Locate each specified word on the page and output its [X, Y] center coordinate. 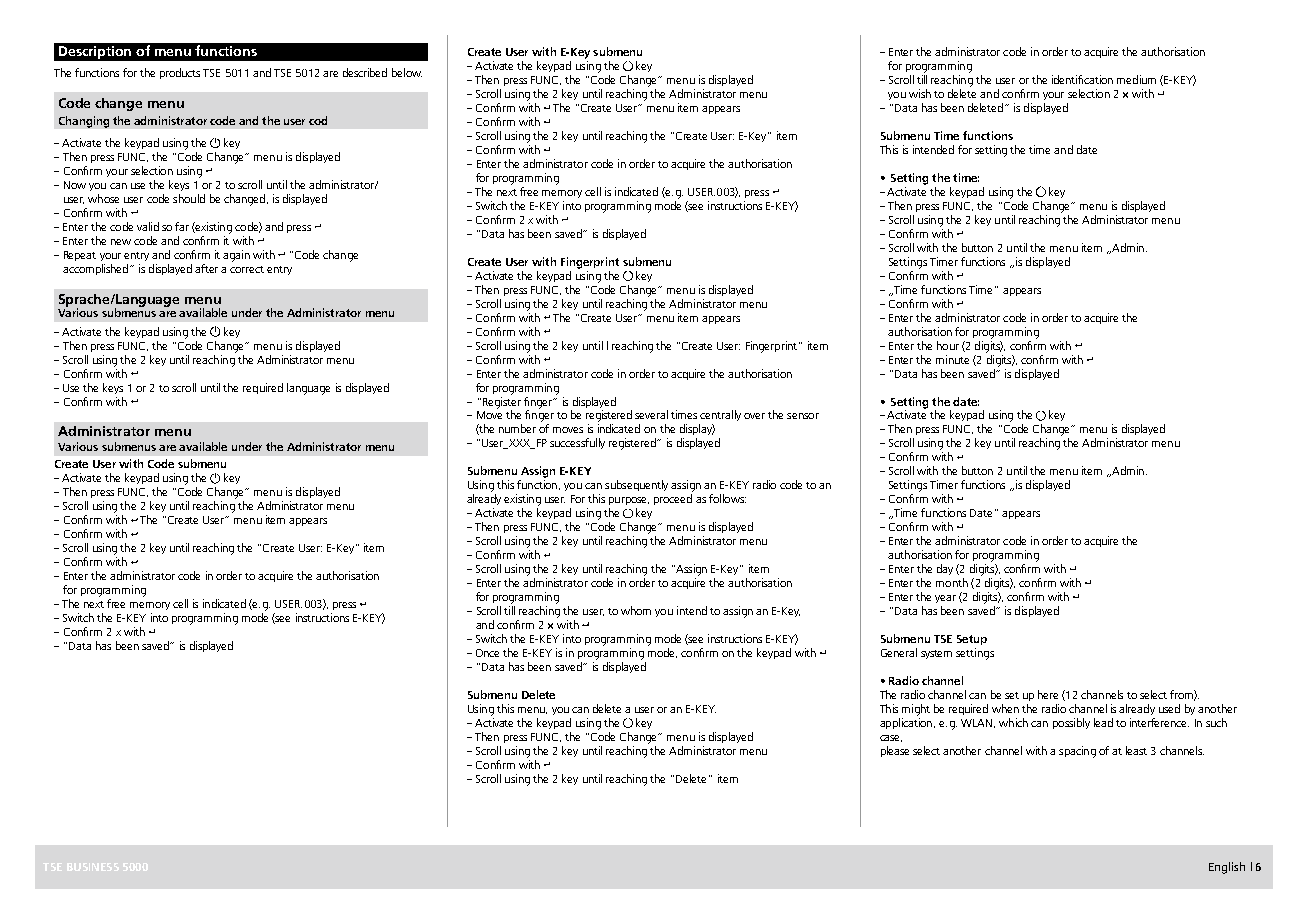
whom [636, 610]
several [651, 414]
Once [487, 653]
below [407, 72]
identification [1082, 79]
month [952, 582]
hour [948, 345]
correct [247, 269]
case [891, 738]
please [895, 751]
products [180, 73]
